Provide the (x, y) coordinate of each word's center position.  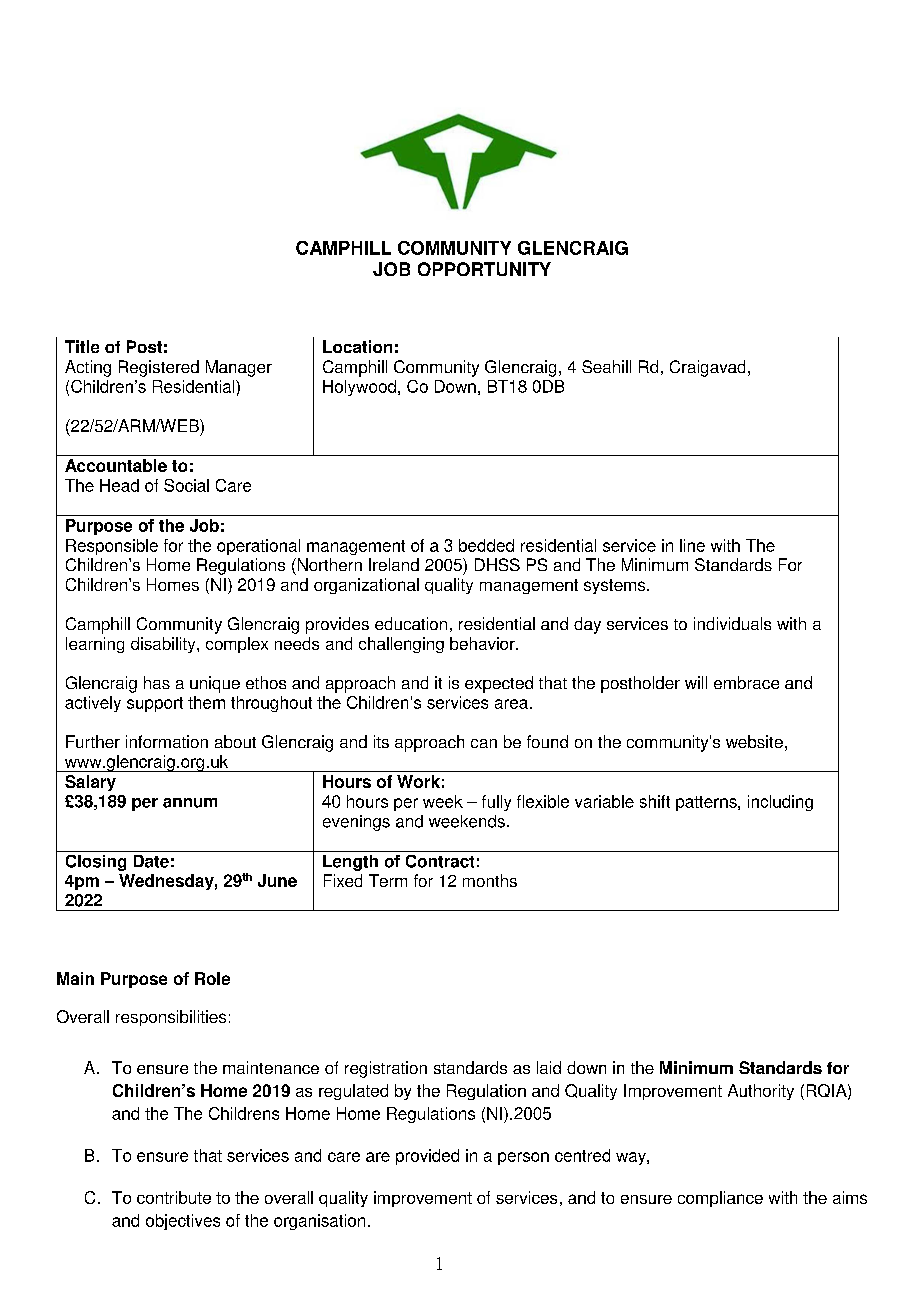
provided (427, 1157)
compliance (720, 1199)
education (411, 623)
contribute (174, 1197)
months (490, 880)
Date (151, 861)
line (692, 545)
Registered (159, 368)
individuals (732, 623)
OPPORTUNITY (484, 269)
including (780, 803)
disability (164, 645)
